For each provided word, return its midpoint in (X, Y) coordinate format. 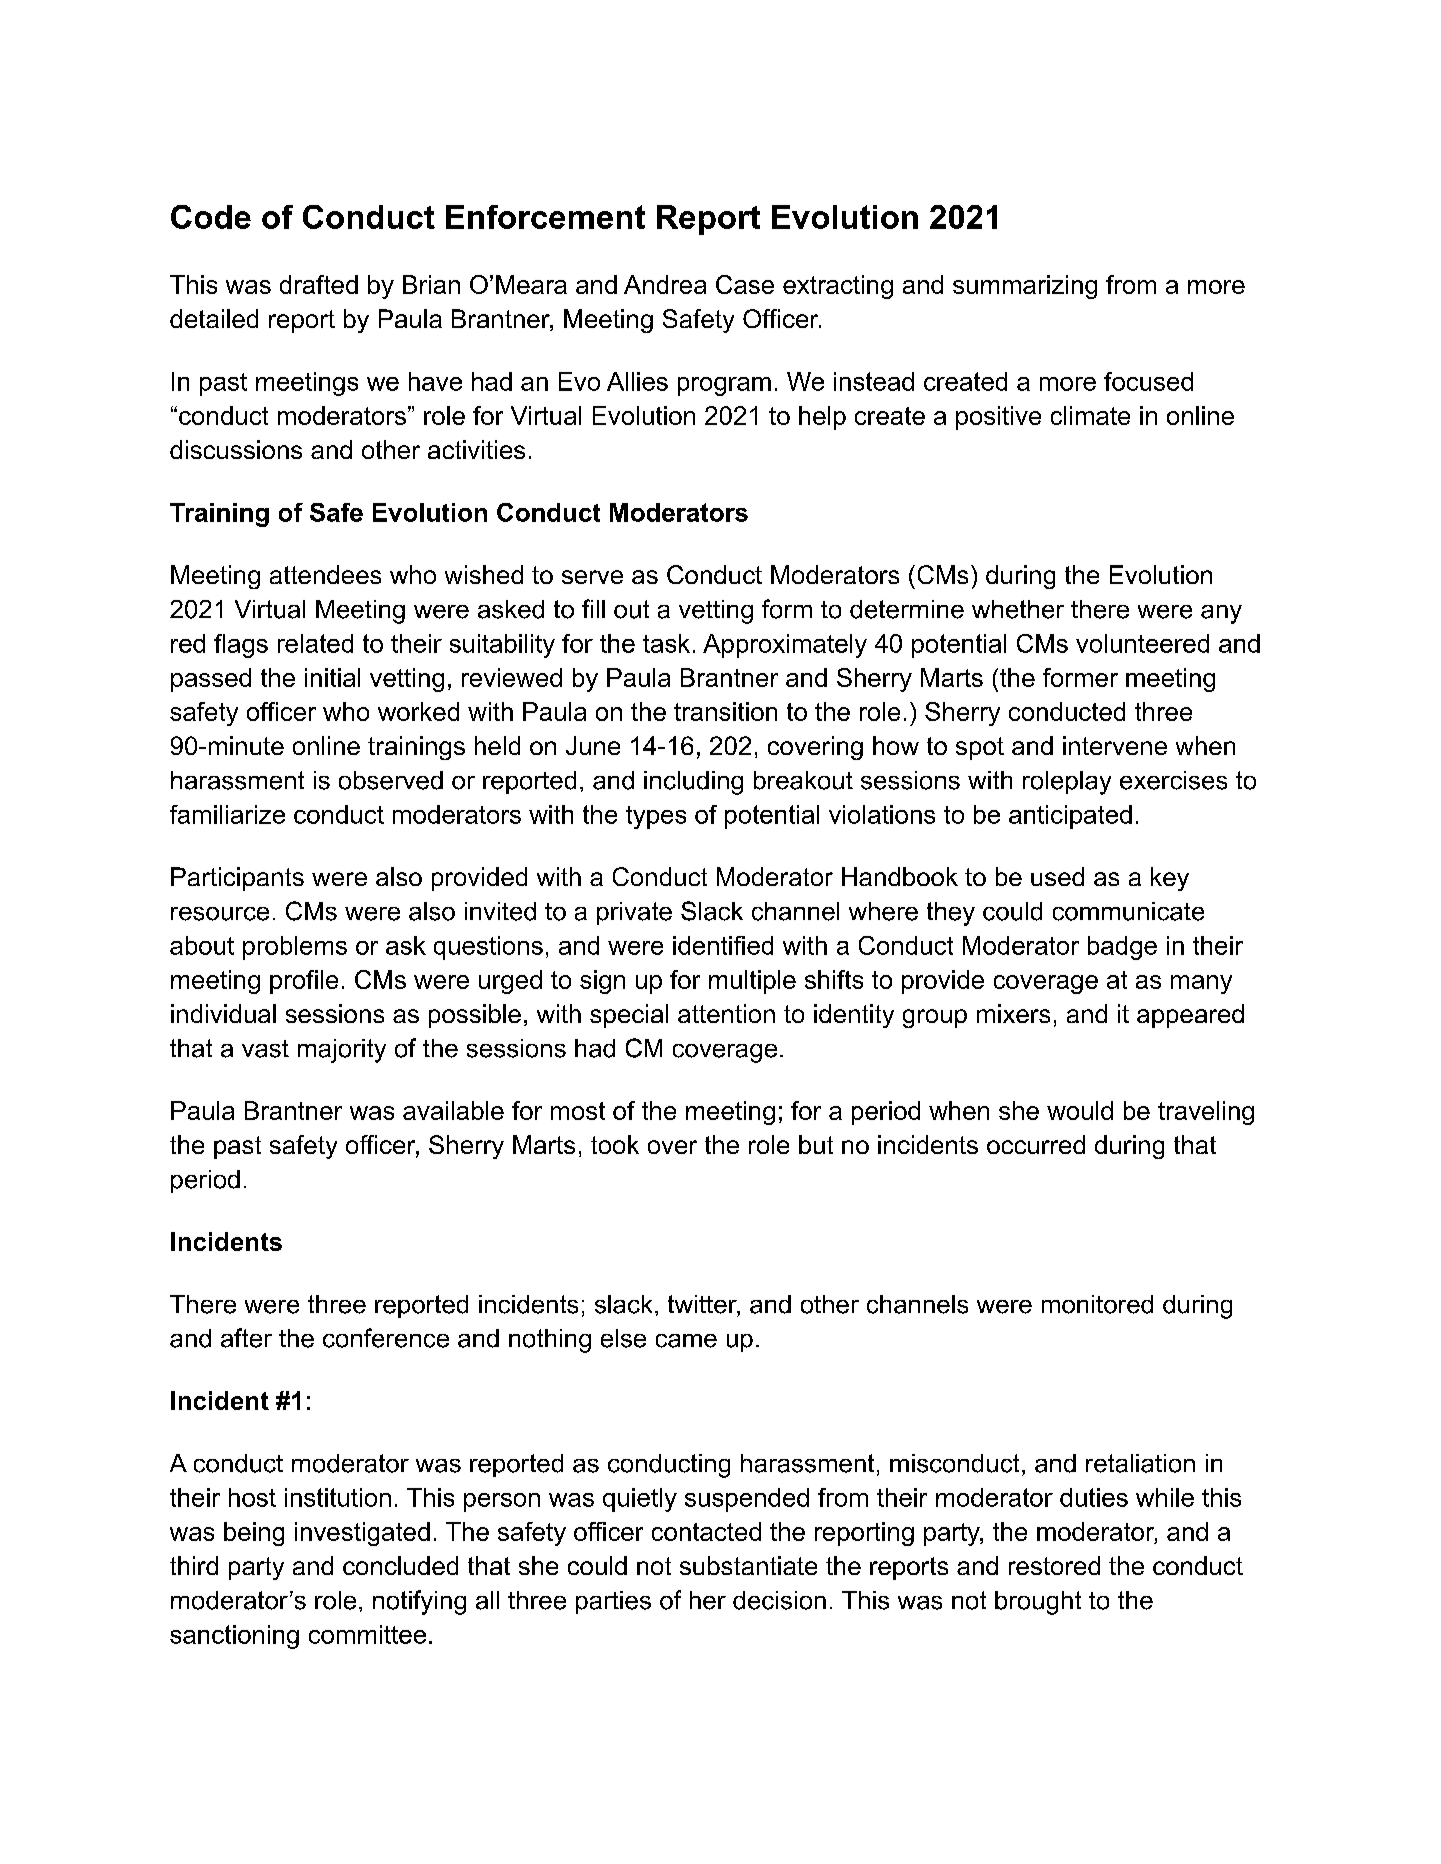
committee (367, 1634)
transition (725, 711)
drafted (319, 284)
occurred (1036, 1144)
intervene (1115, 745)
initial (332, 677)
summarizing (1025, 287)
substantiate (748, 1565)
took (615, 1144)
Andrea (665, 284)
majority (342, 1051)
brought (1038, 1603)
